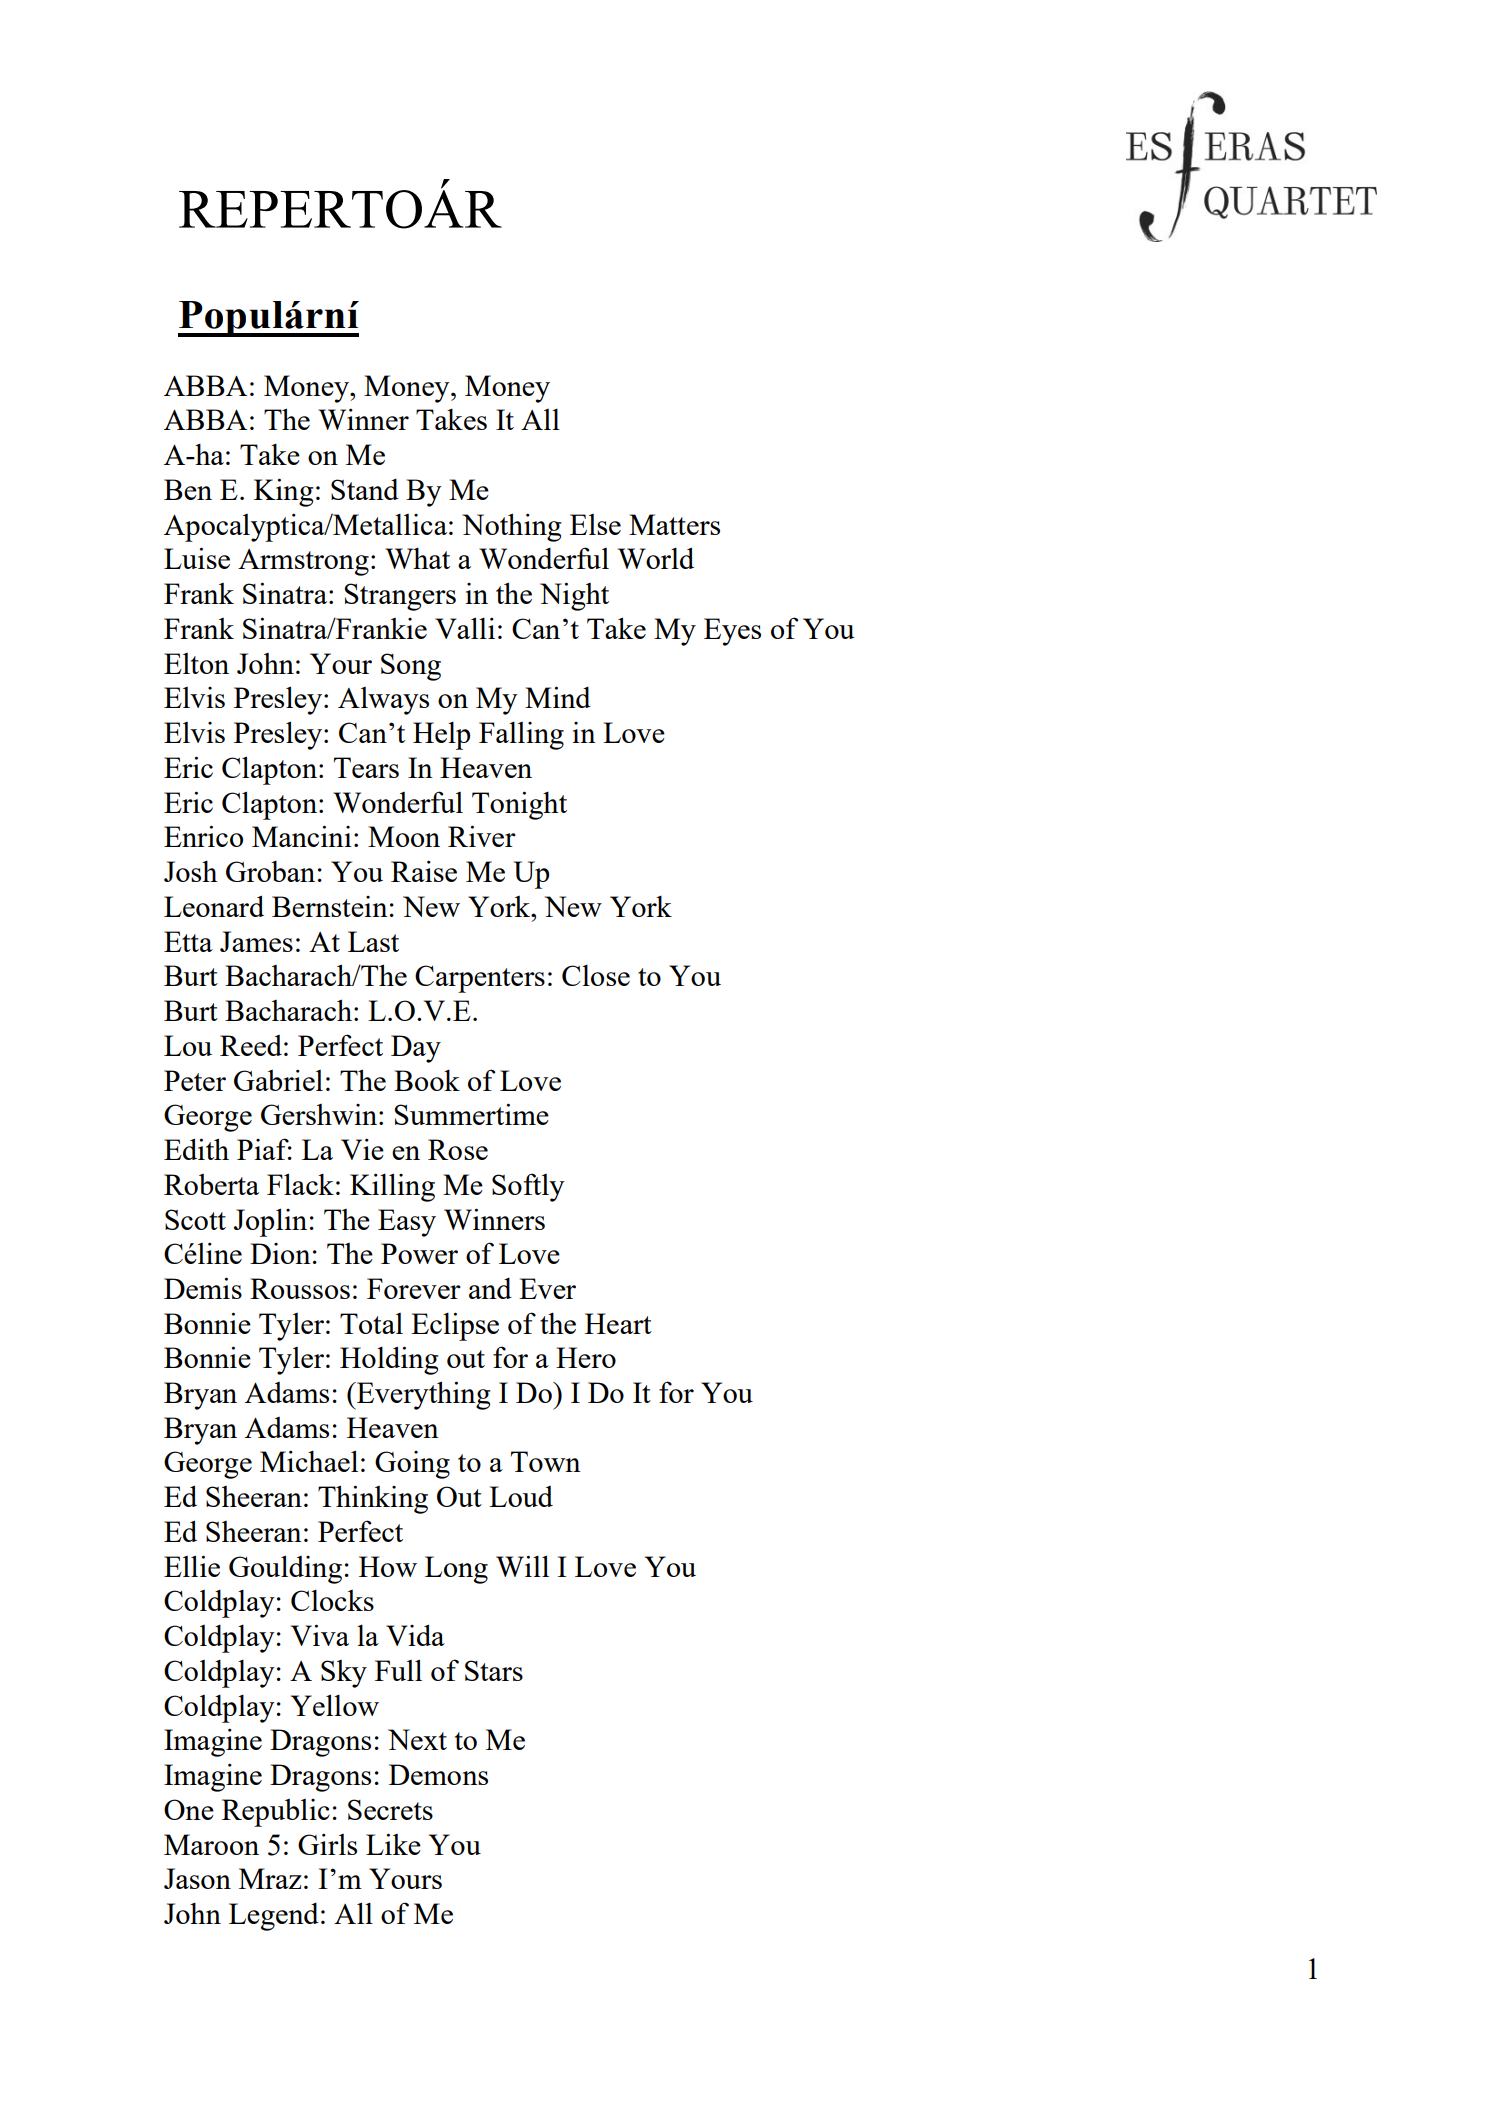 This screenshot has width=1499, height=2120. What do you see at coordinates (211, 1184) in the screenshot?
I see `Roberta` at bounding box center [211, 1184].
